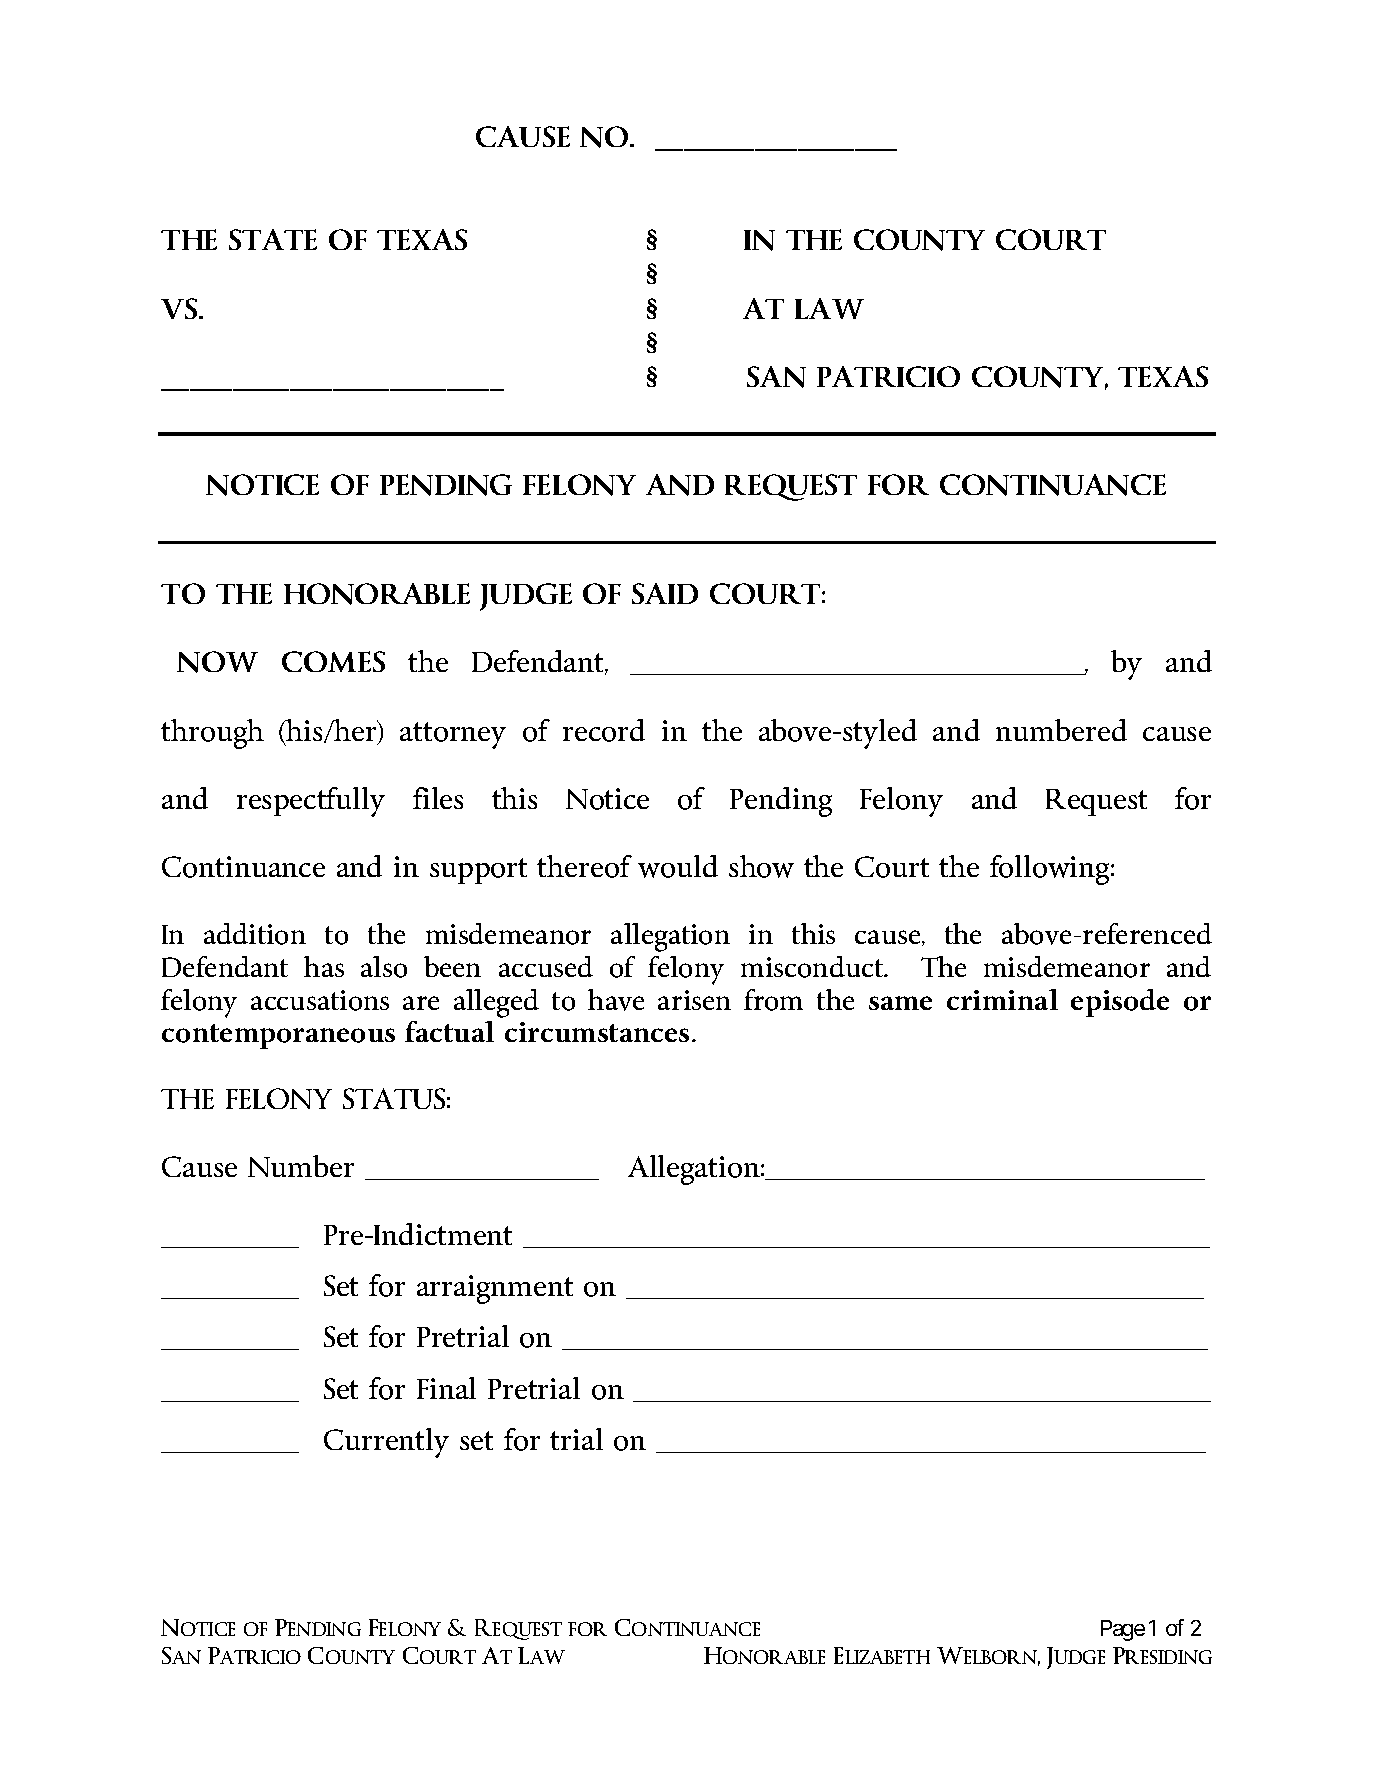 The image size is (1374, 1778). I want to click on criminal, so click(1002, 999).
